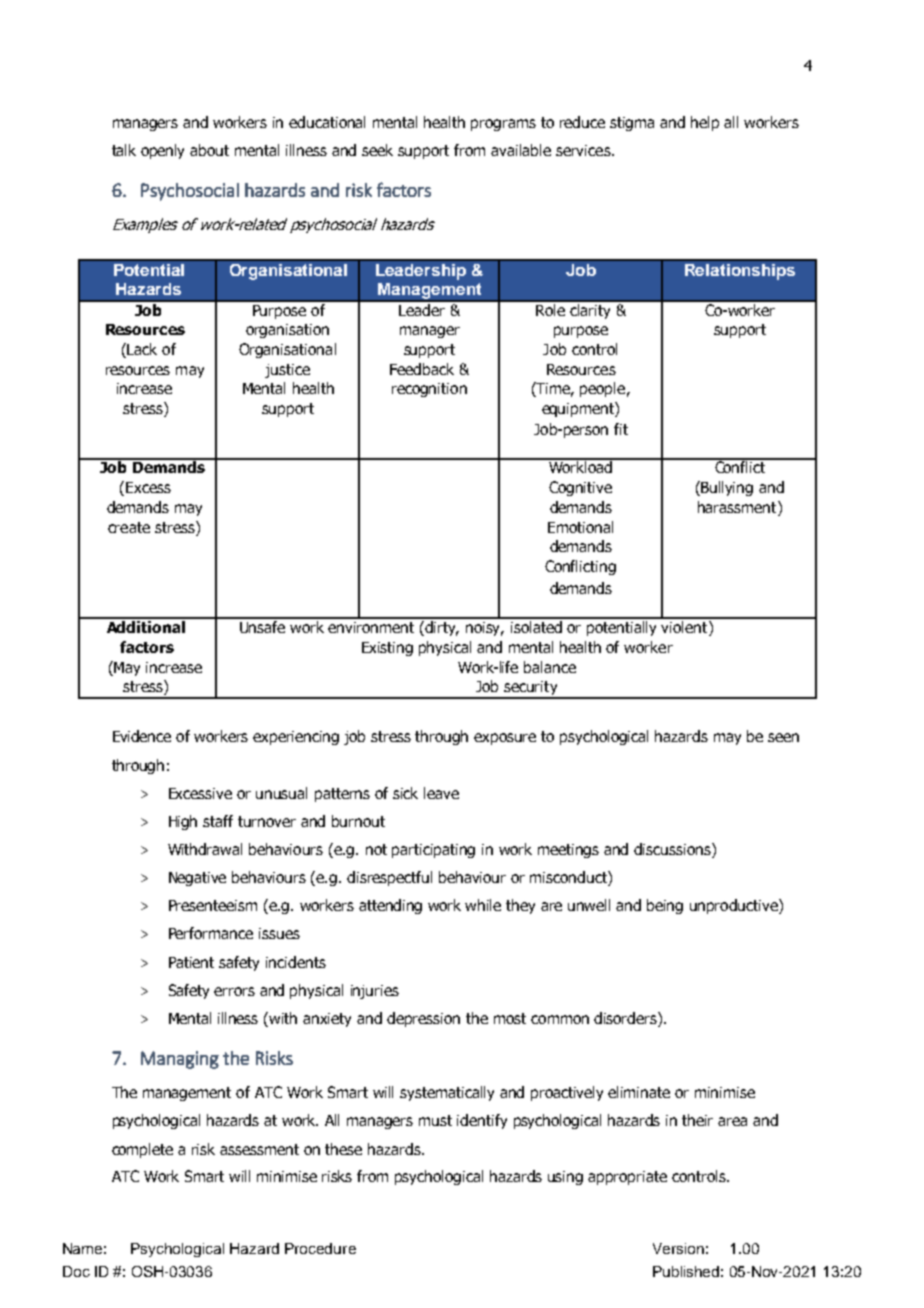 The image size is (924, 1308). Describe the element at coordinates (320, 1248) in the document. I see `Procedure` at that location.
